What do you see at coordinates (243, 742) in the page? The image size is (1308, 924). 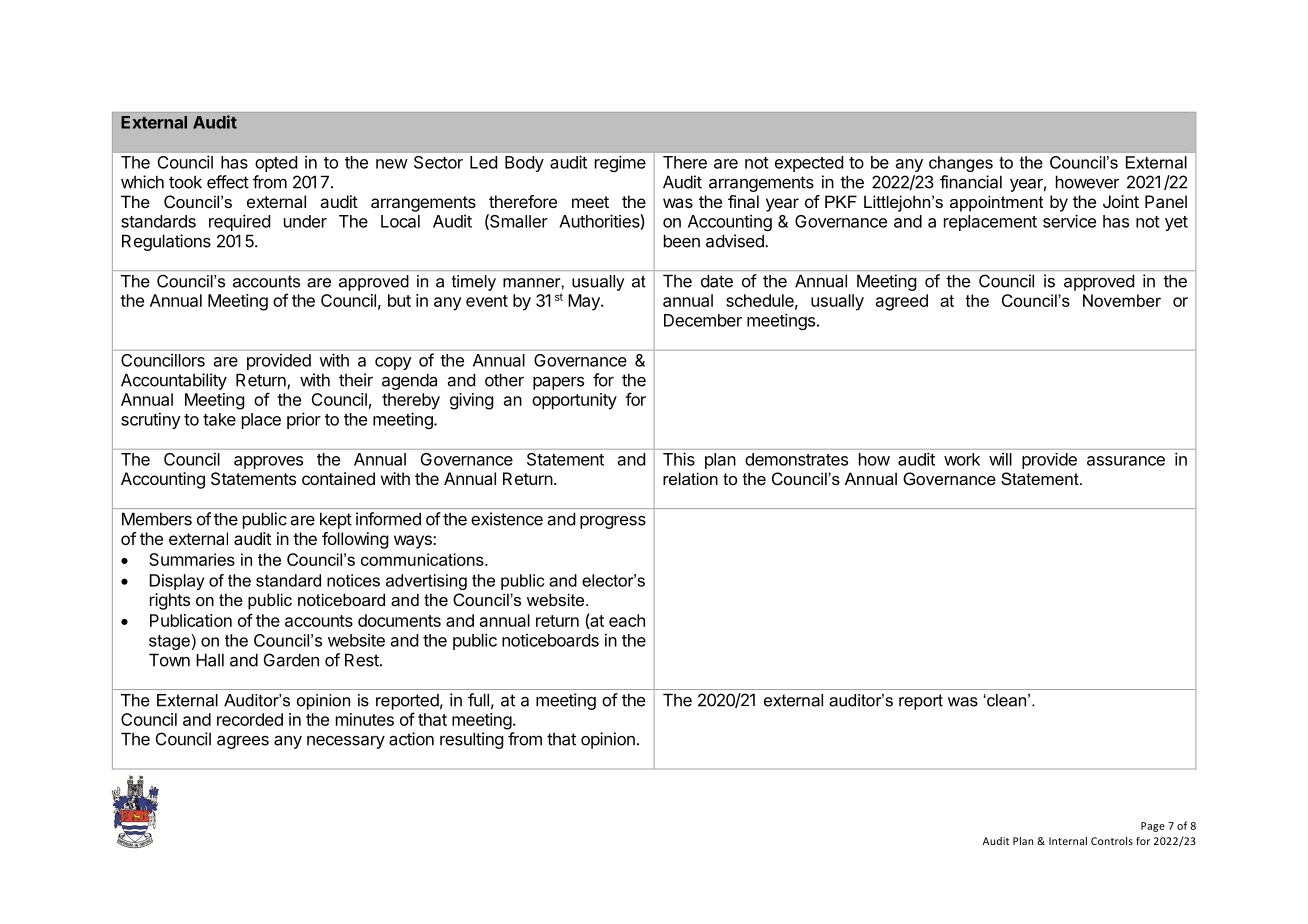 I see `agrees` at bounding box center [243, 742].
